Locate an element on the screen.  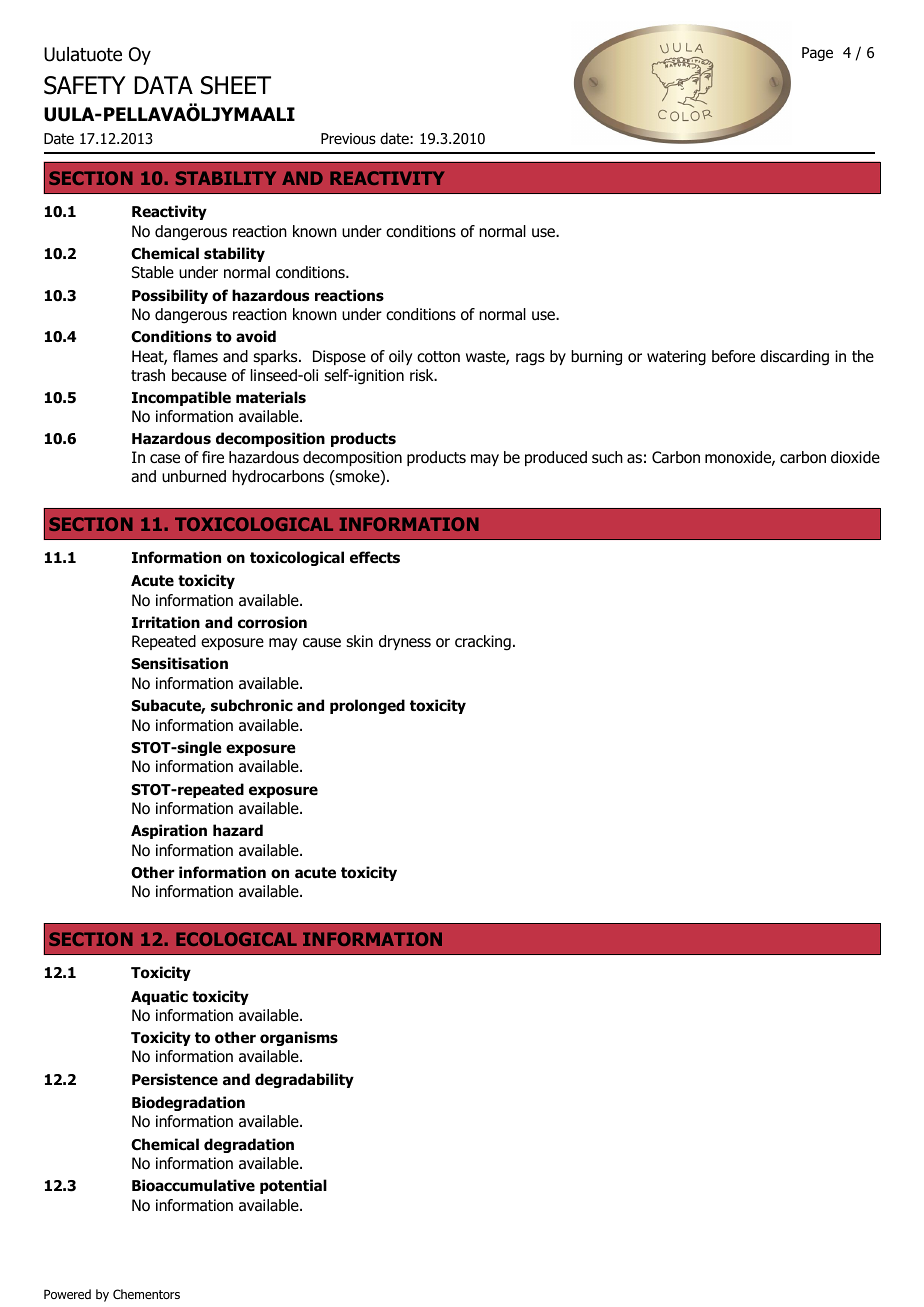
potential is located at coordinates (293, 1186).
